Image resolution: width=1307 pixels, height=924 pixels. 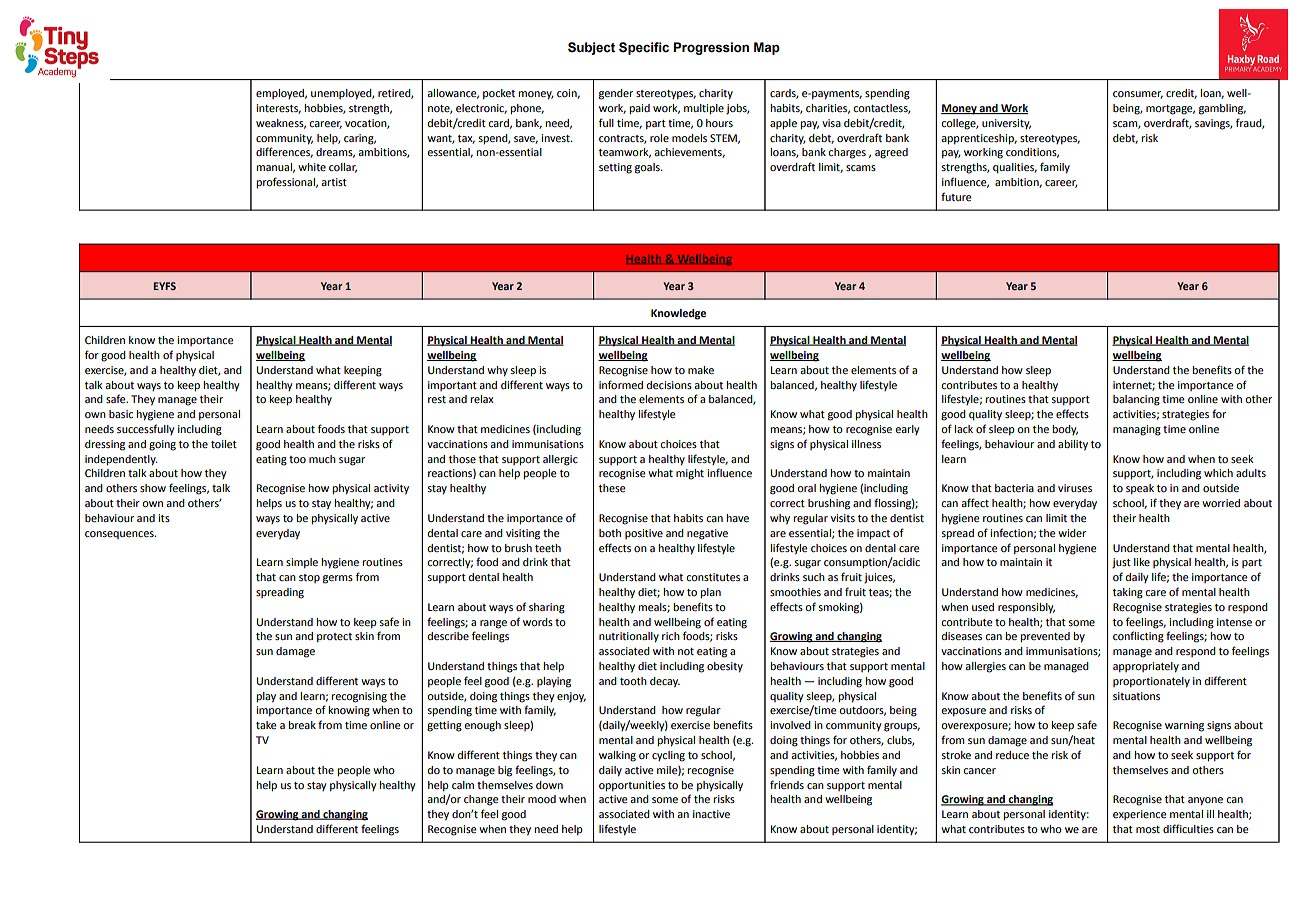 I want to click on future, so click(x=956, y=196).
